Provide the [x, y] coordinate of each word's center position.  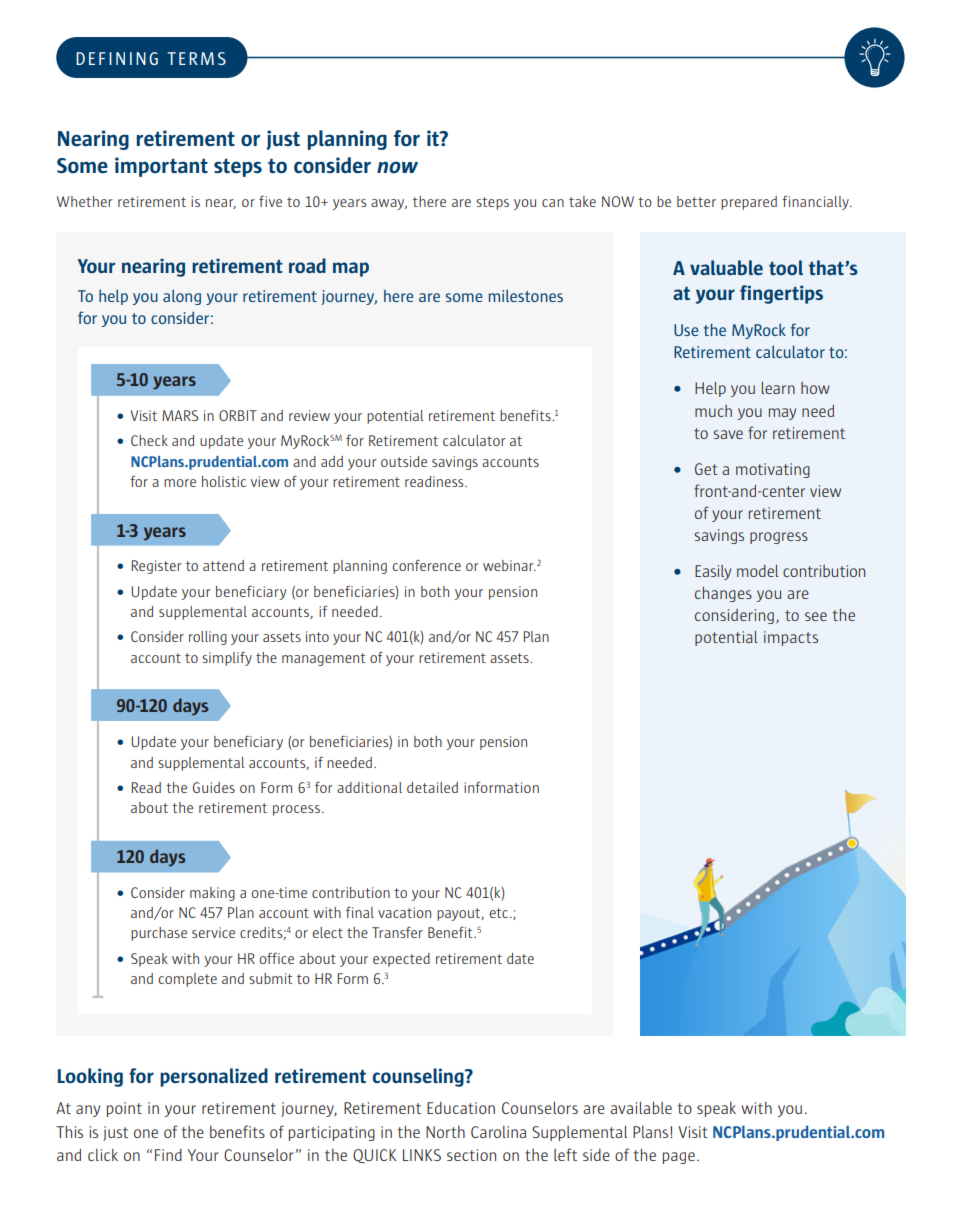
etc [500, 913]
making [212, 894]
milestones [526, 296]
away [389, 204]
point [124, 1109]
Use [686, 330]
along [182, 297]
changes [723, 594]
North [445, 1132]
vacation [404, 912]
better [696, 201]
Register [157, 567]
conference [427, 565]
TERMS [196, 58]
